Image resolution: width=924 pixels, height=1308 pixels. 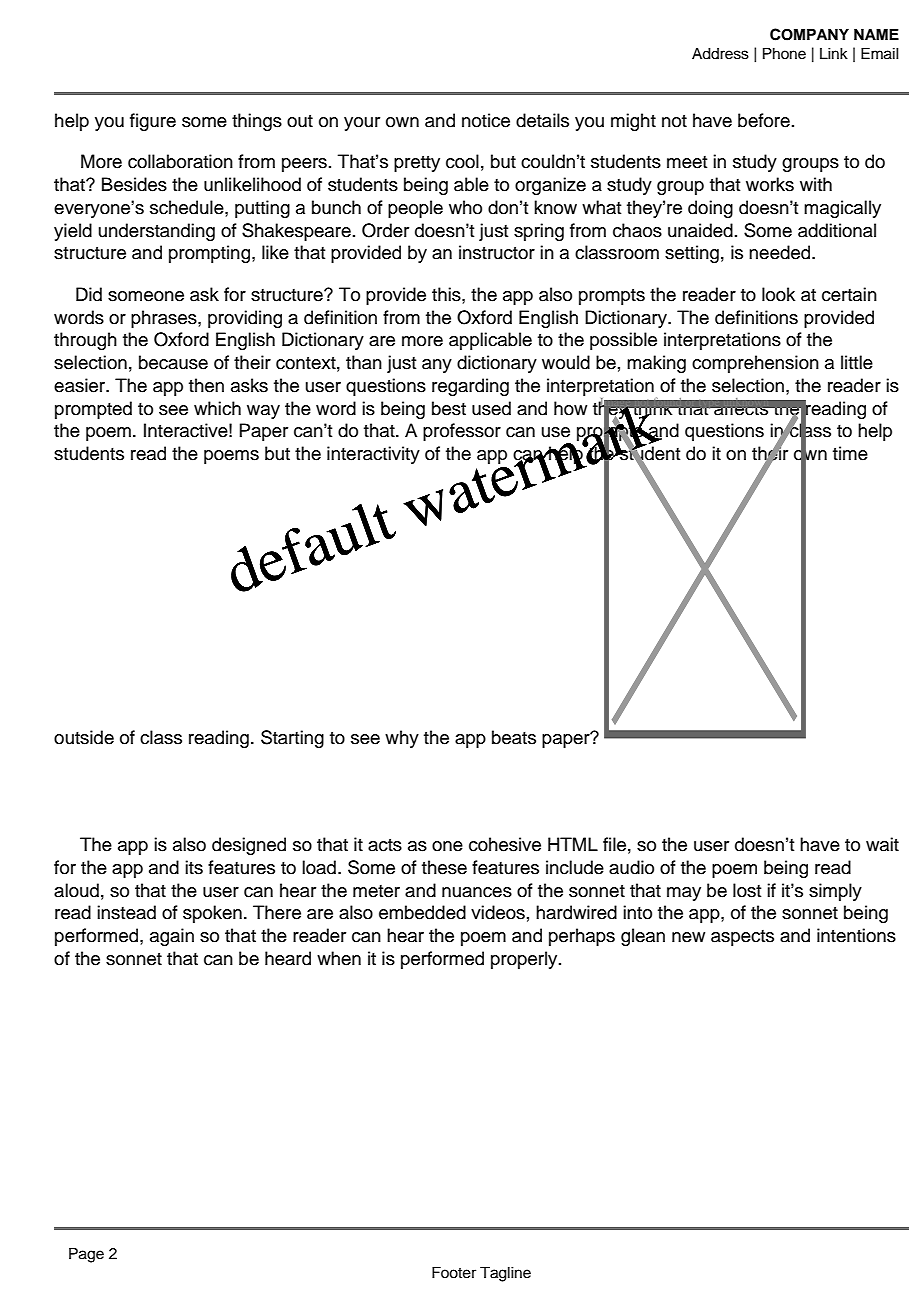 I want to click on figure, so click(x=153, y=122).
